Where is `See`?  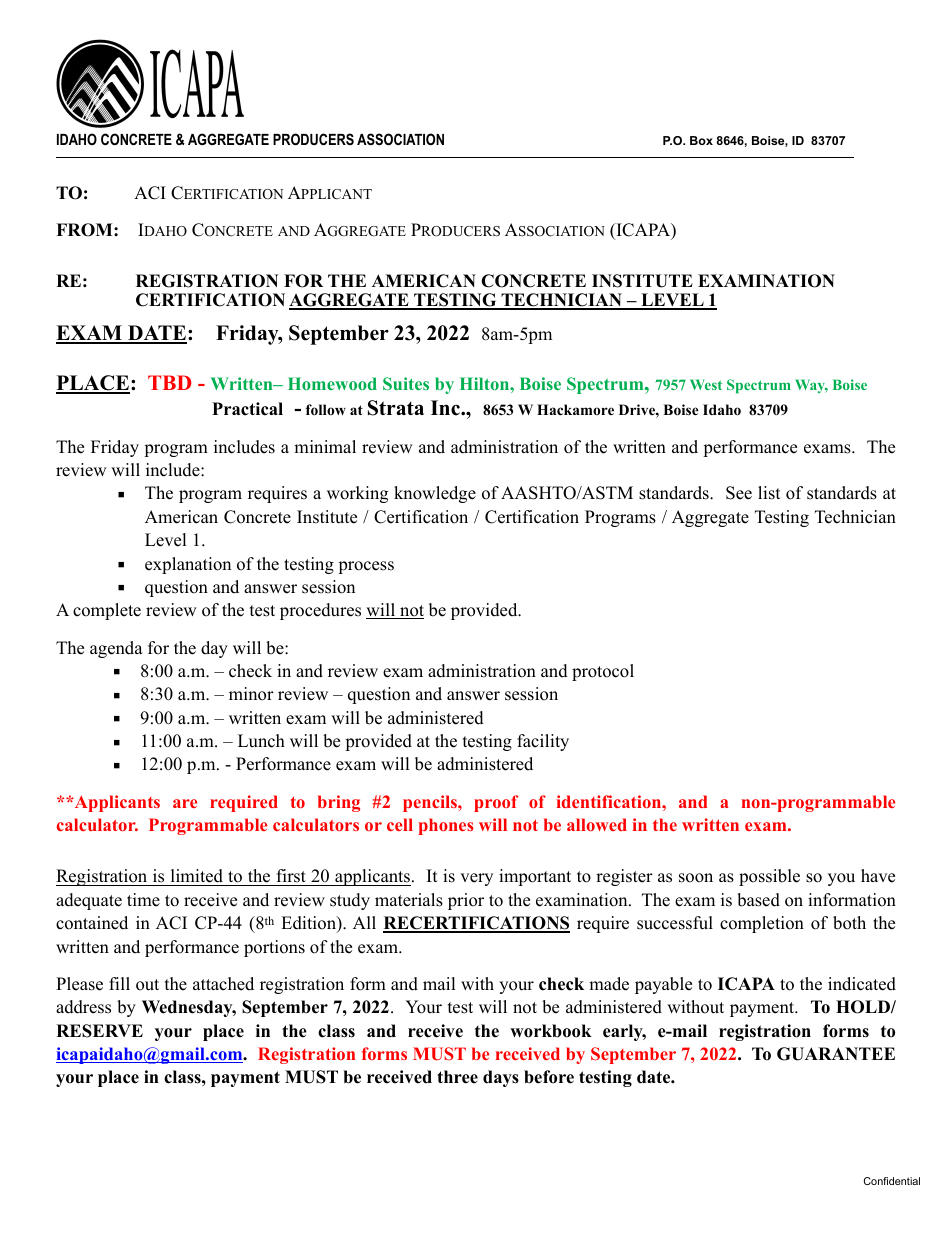 See is located at coordinates (739, 493).
